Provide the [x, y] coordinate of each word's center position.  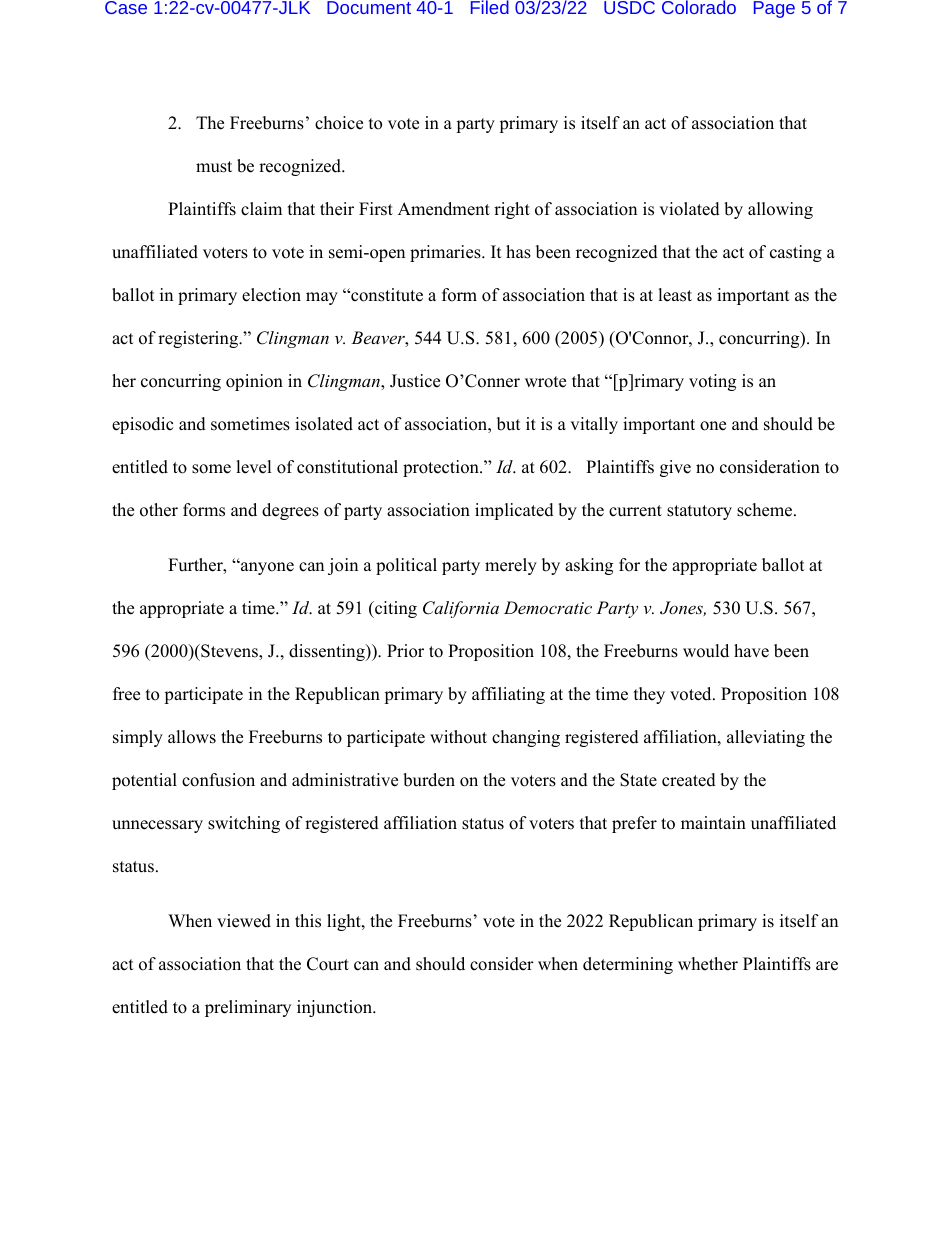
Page [774, 9]
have [751, 651]
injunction [336, 1008]
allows [192, 737]
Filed [490, 7]
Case [126, 7]
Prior [405, 651]
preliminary [248, 1008]
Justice [415, 381]
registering [199, 339]
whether [708, 964]
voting [712, 382]
